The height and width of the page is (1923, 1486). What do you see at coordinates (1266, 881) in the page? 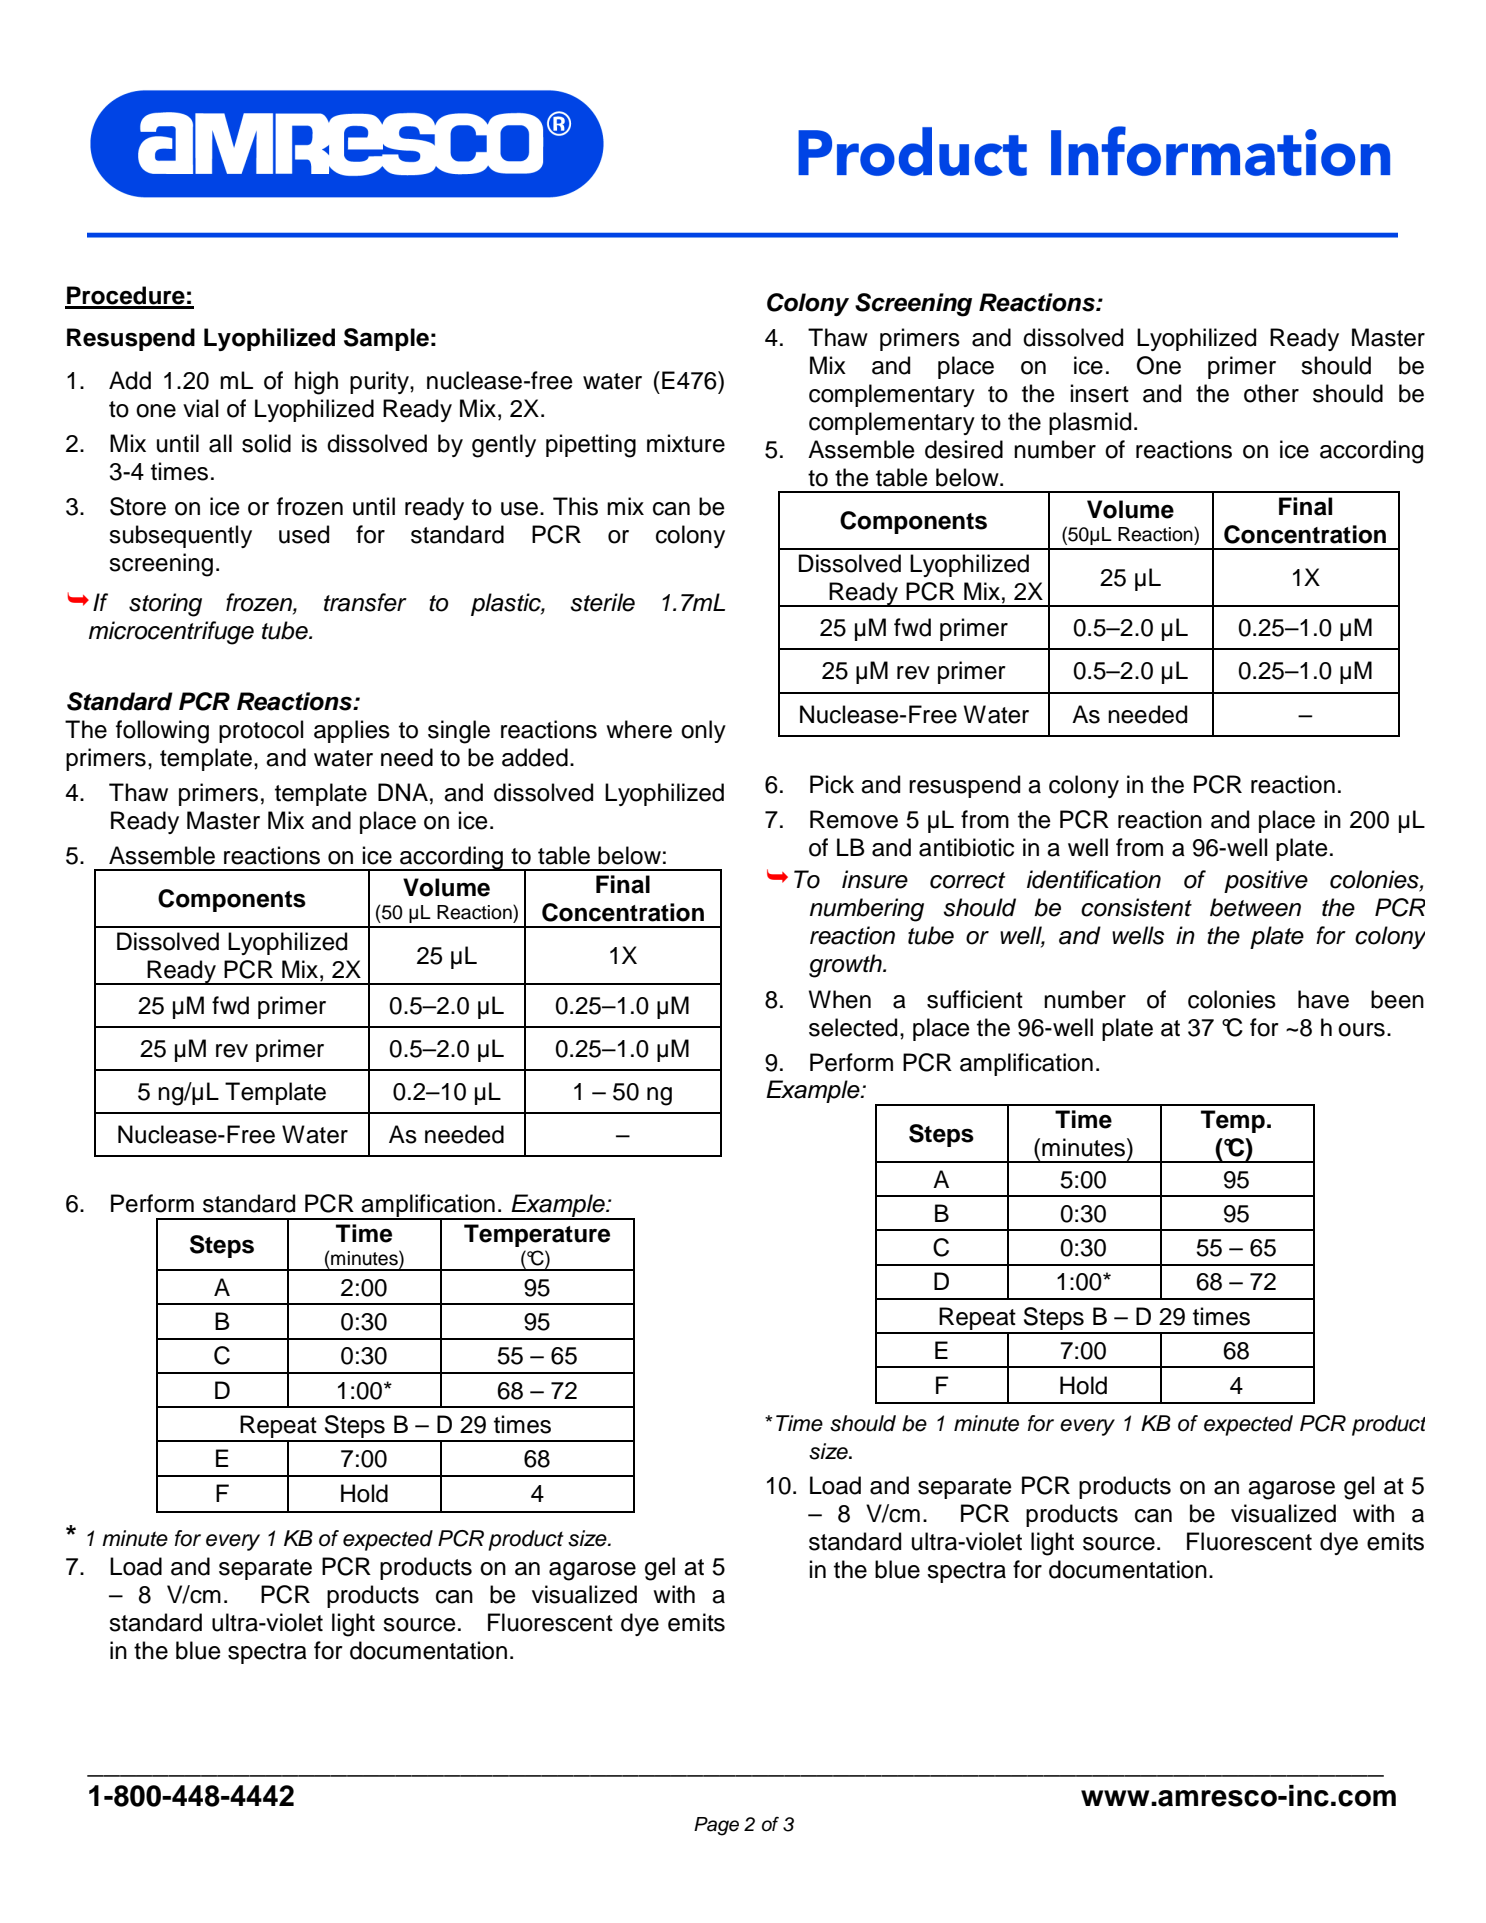
I see `positive` at bounding box center [1266, 881].
